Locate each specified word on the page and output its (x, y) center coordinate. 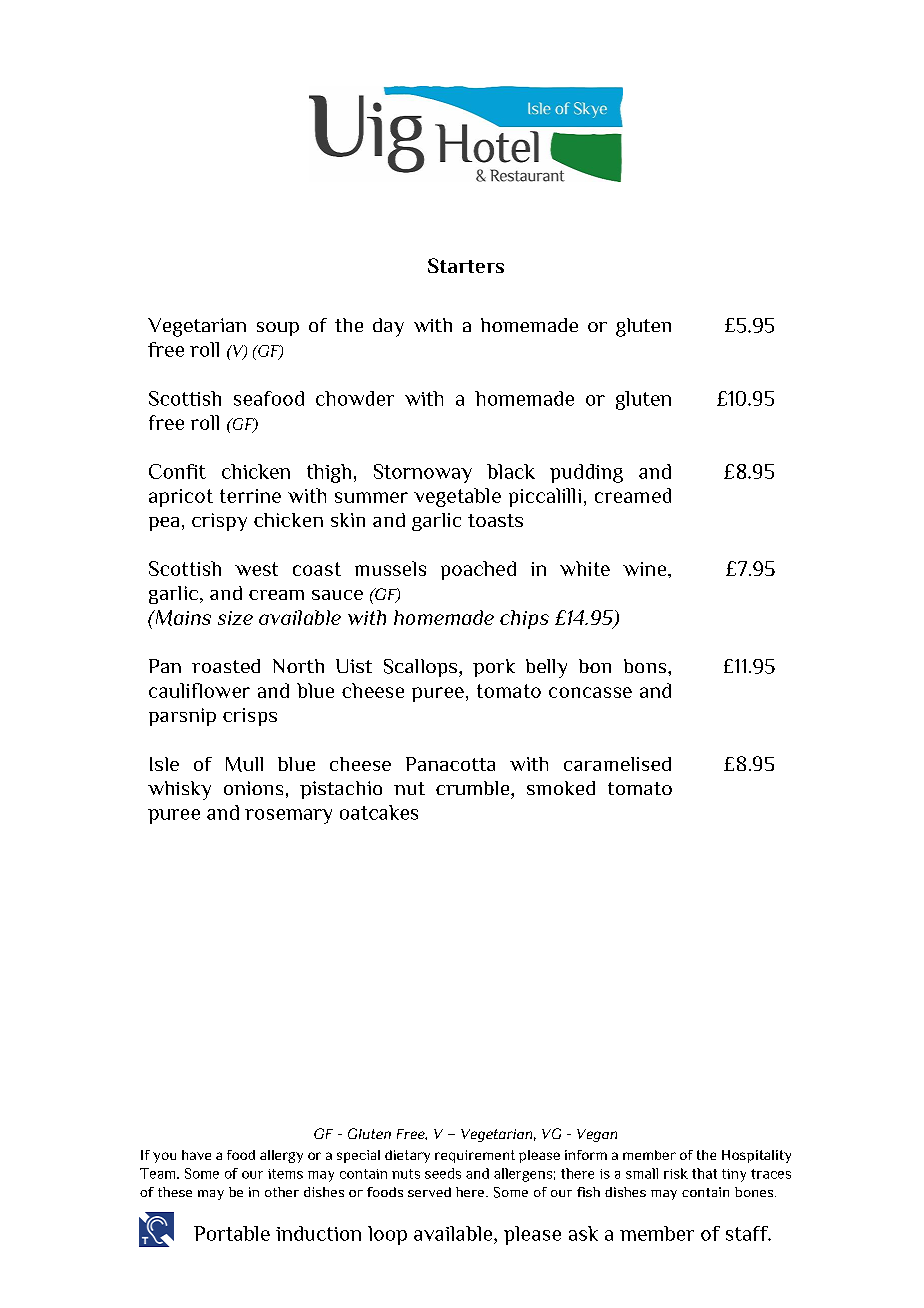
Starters (466, 265)
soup (278, 329)
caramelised (617, 764)
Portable (232, 1233)
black (511, 471)
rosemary (288, 816)
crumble (474, 788)
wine (646, 569)
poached (478, 570)
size (235, 618)
